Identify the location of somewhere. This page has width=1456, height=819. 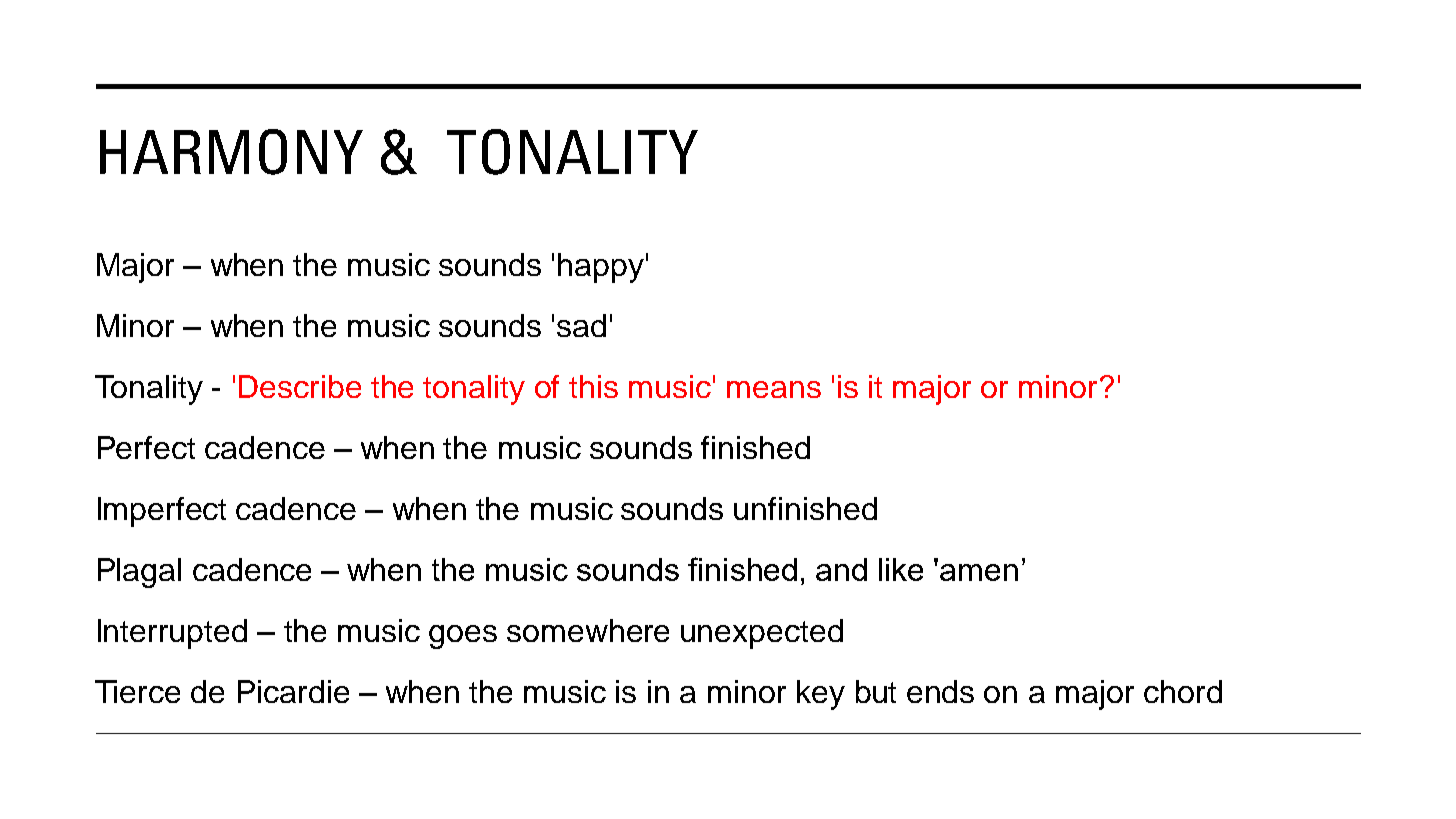
(588, 630).
